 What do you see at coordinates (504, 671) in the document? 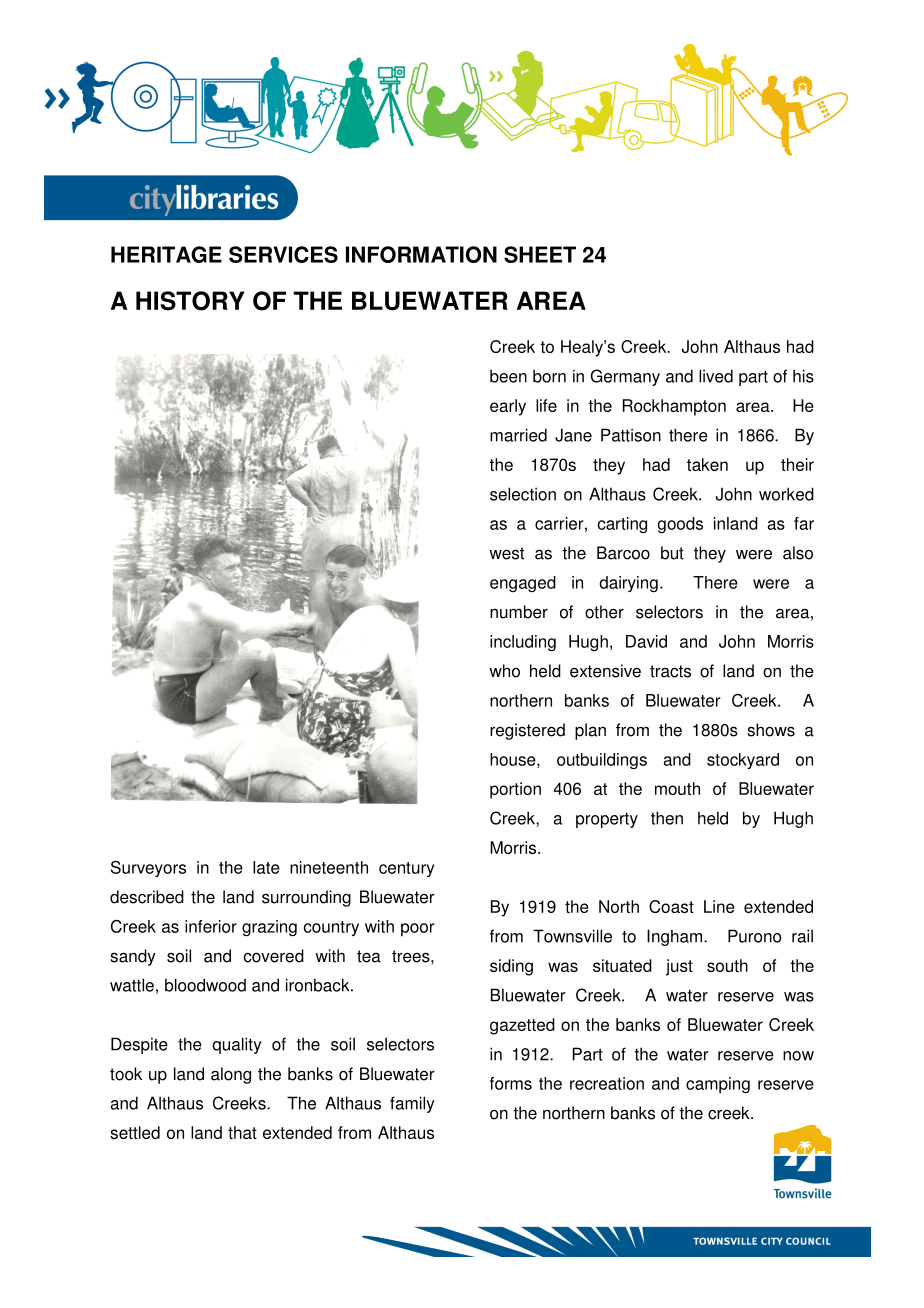
I see `who` at bounding box center [504, 671].
